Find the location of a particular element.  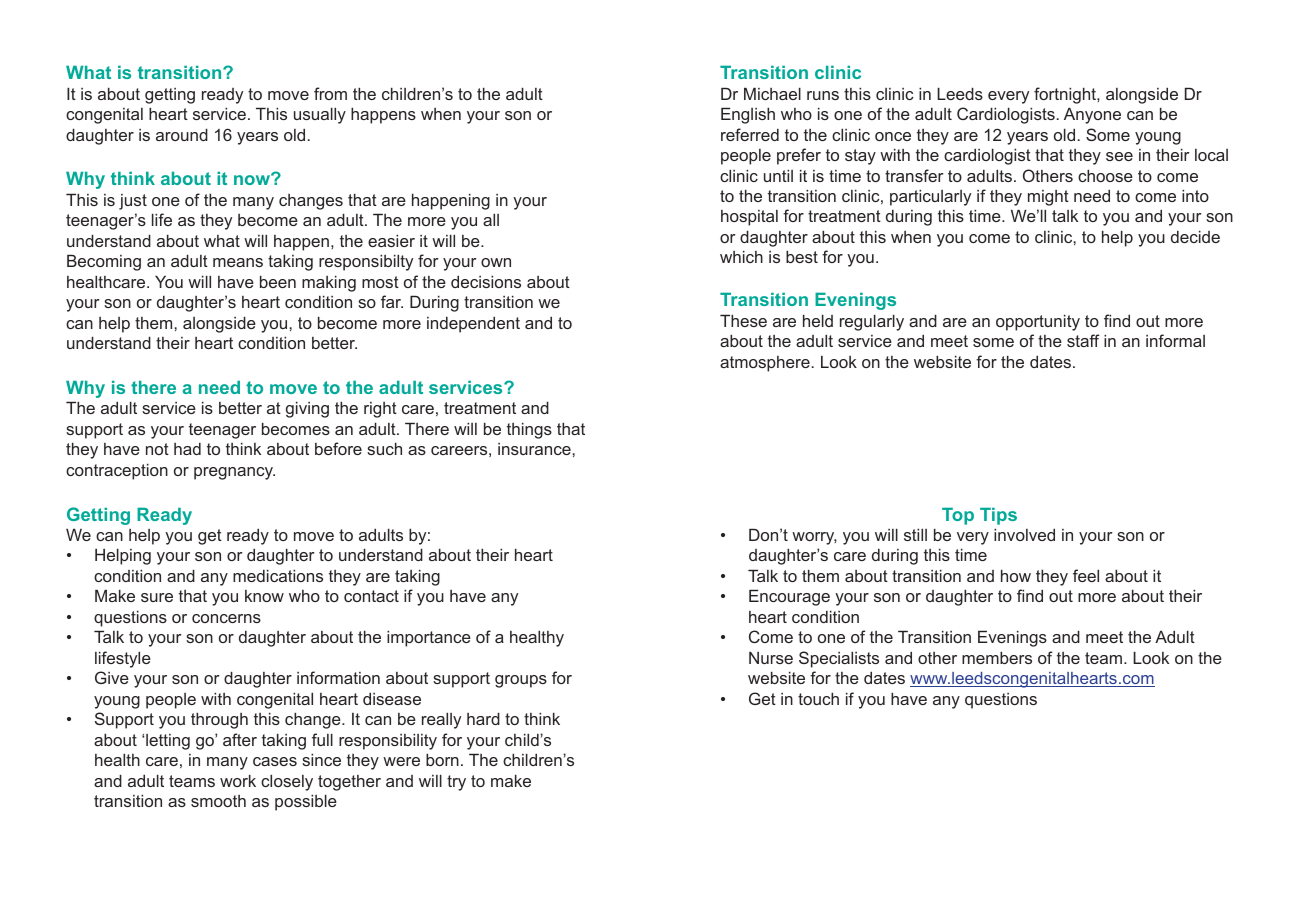

Anyone is located at coordinates (1092, 115).
